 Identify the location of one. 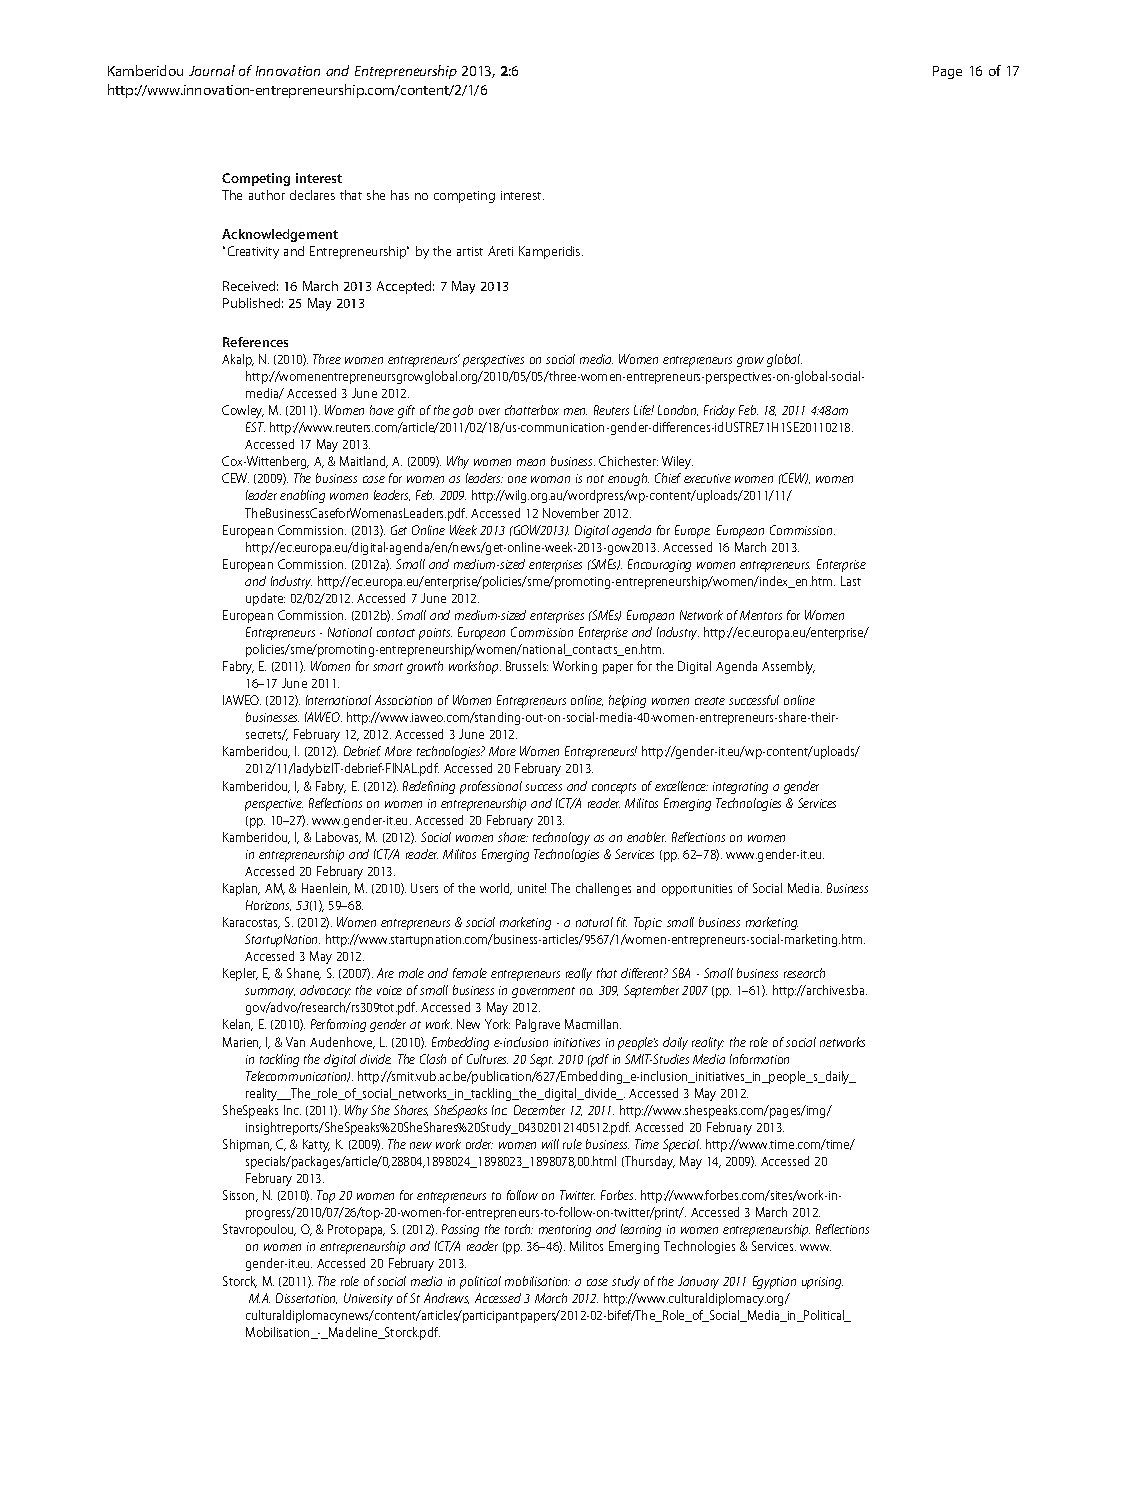
(517, 479).
